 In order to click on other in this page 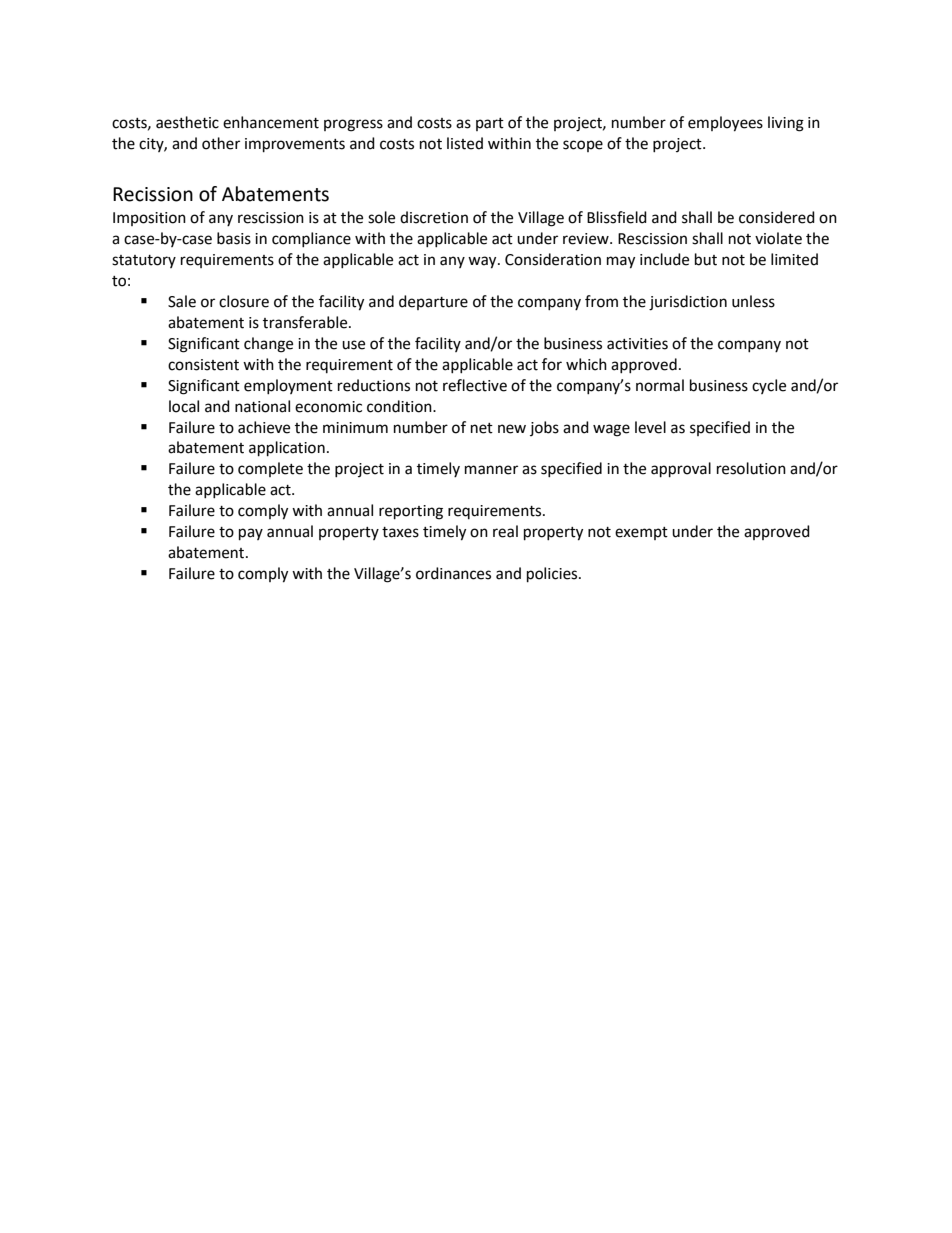, I will do `click(221, 143)`.
